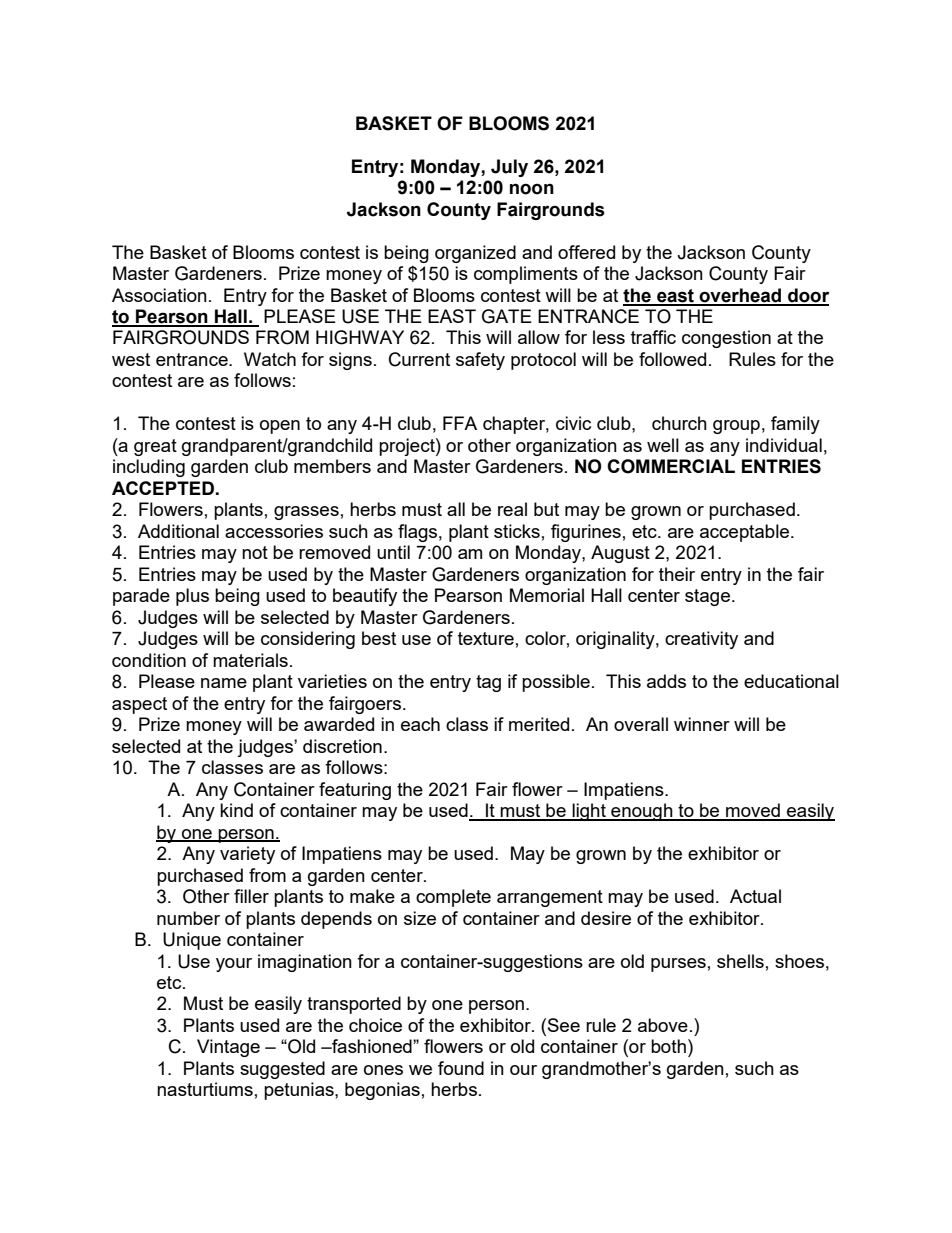 This screenshot has height=1233, width=952. Describe the element at coordinates (671, 466) in the screenshot. I see `COMMERCIAL` at that location.
